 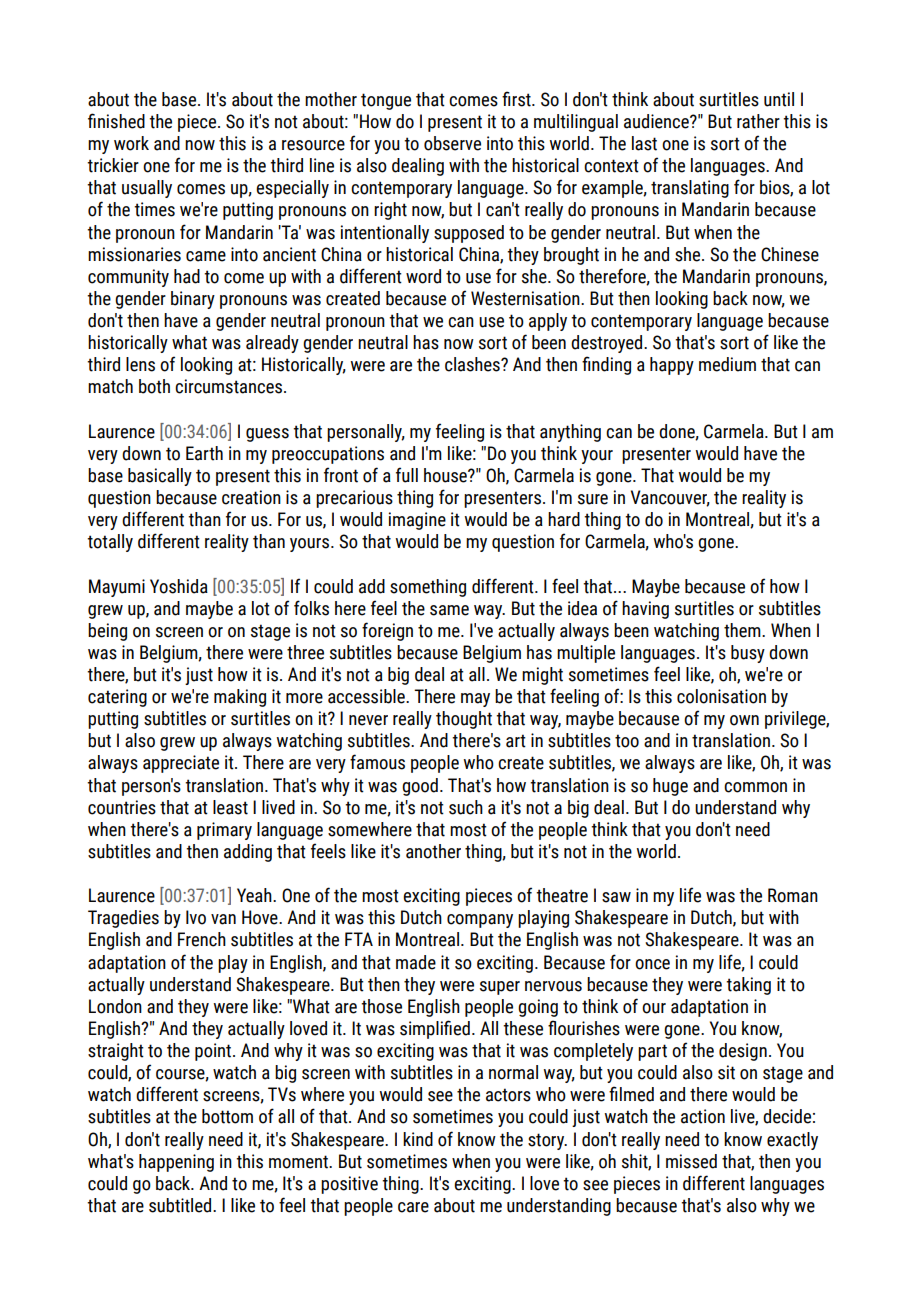 What do you see at coordinates (160, 477) in the screenshot?
I see `basically` at bounding box center [160, 477].
